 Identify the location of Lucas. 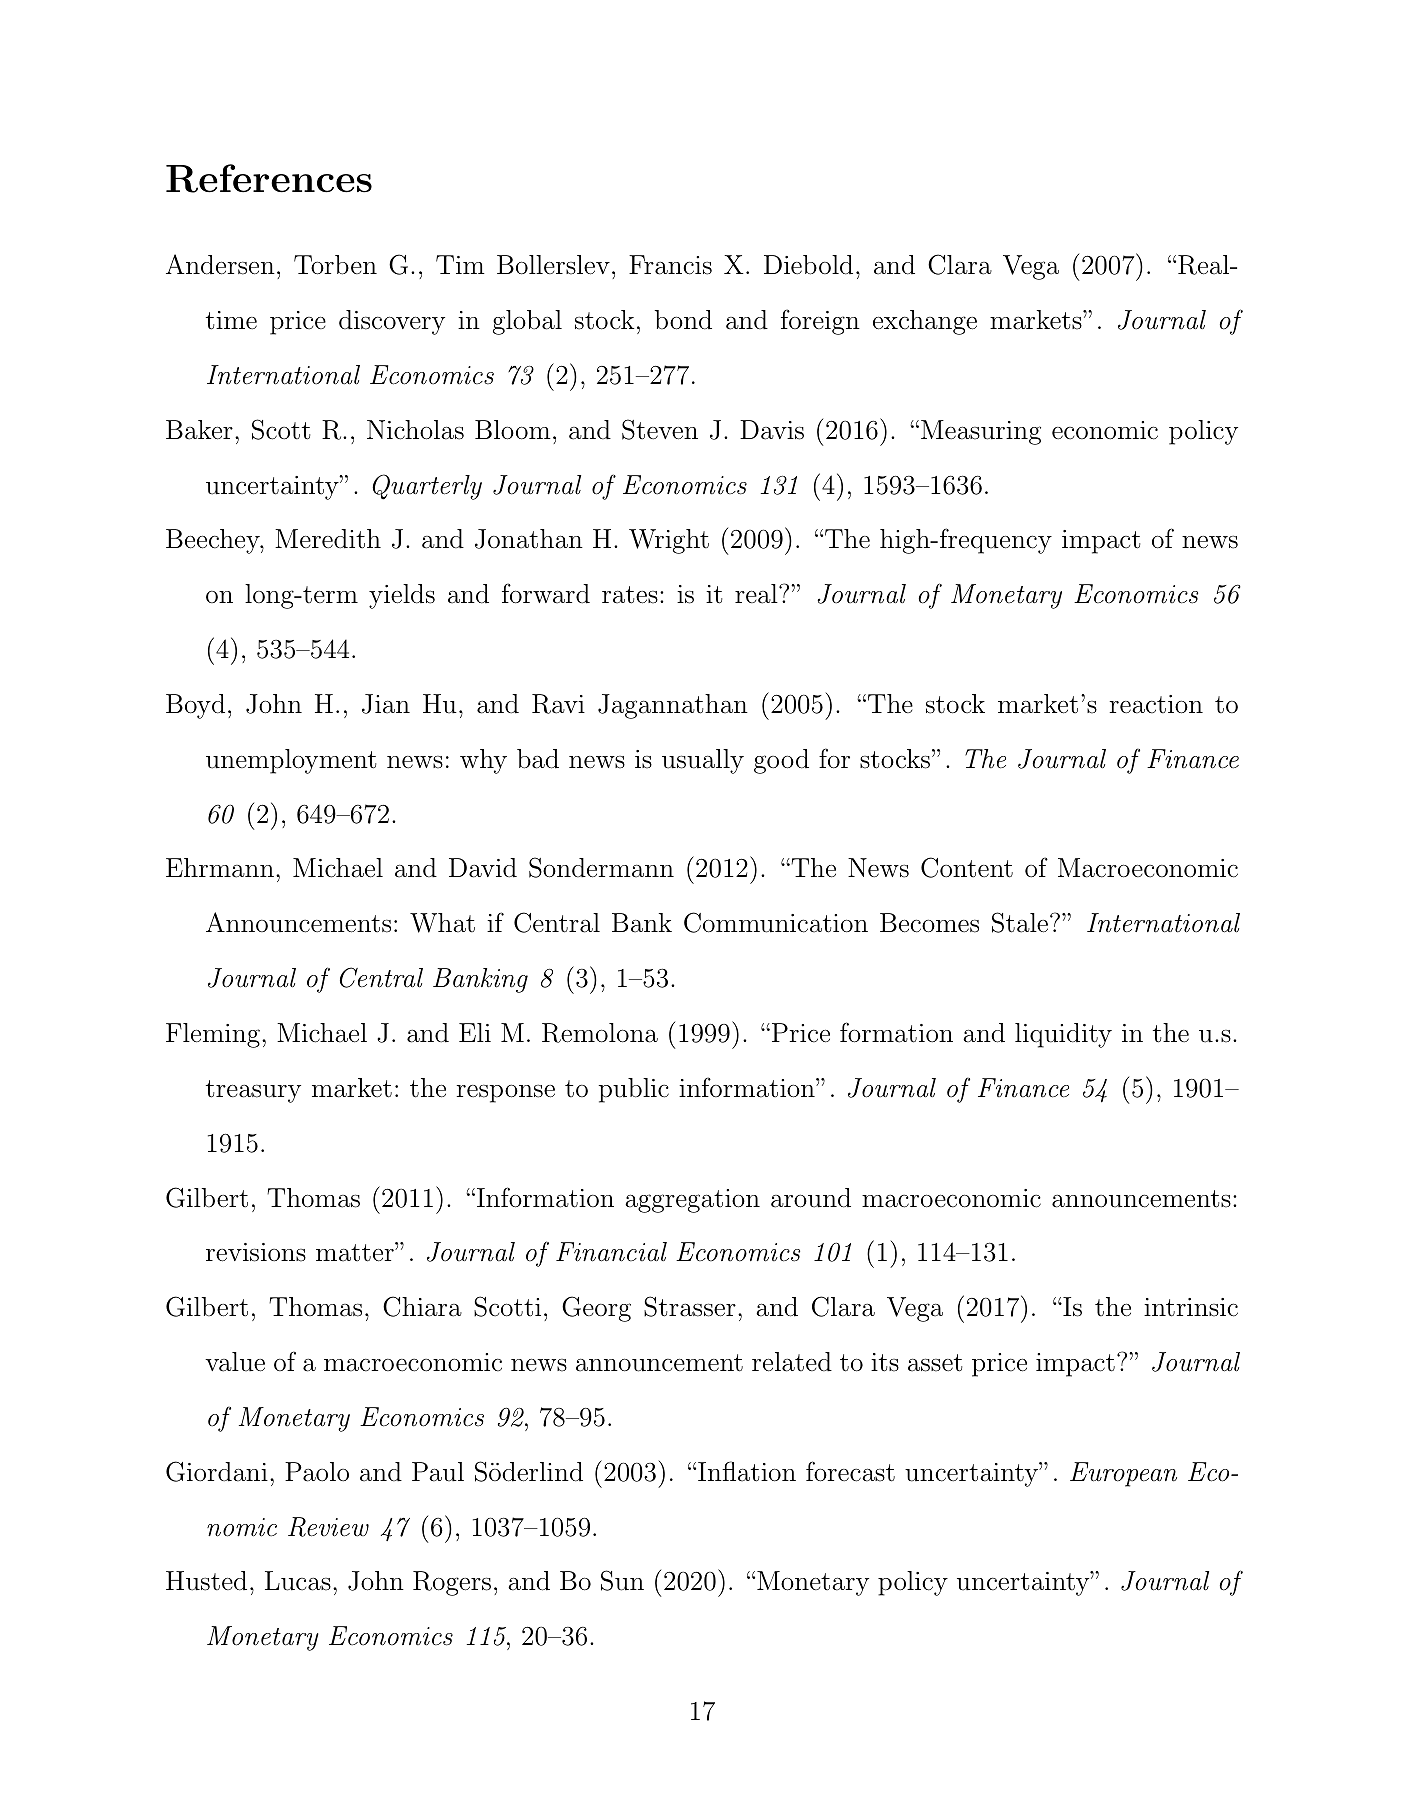
(298, 1581).
